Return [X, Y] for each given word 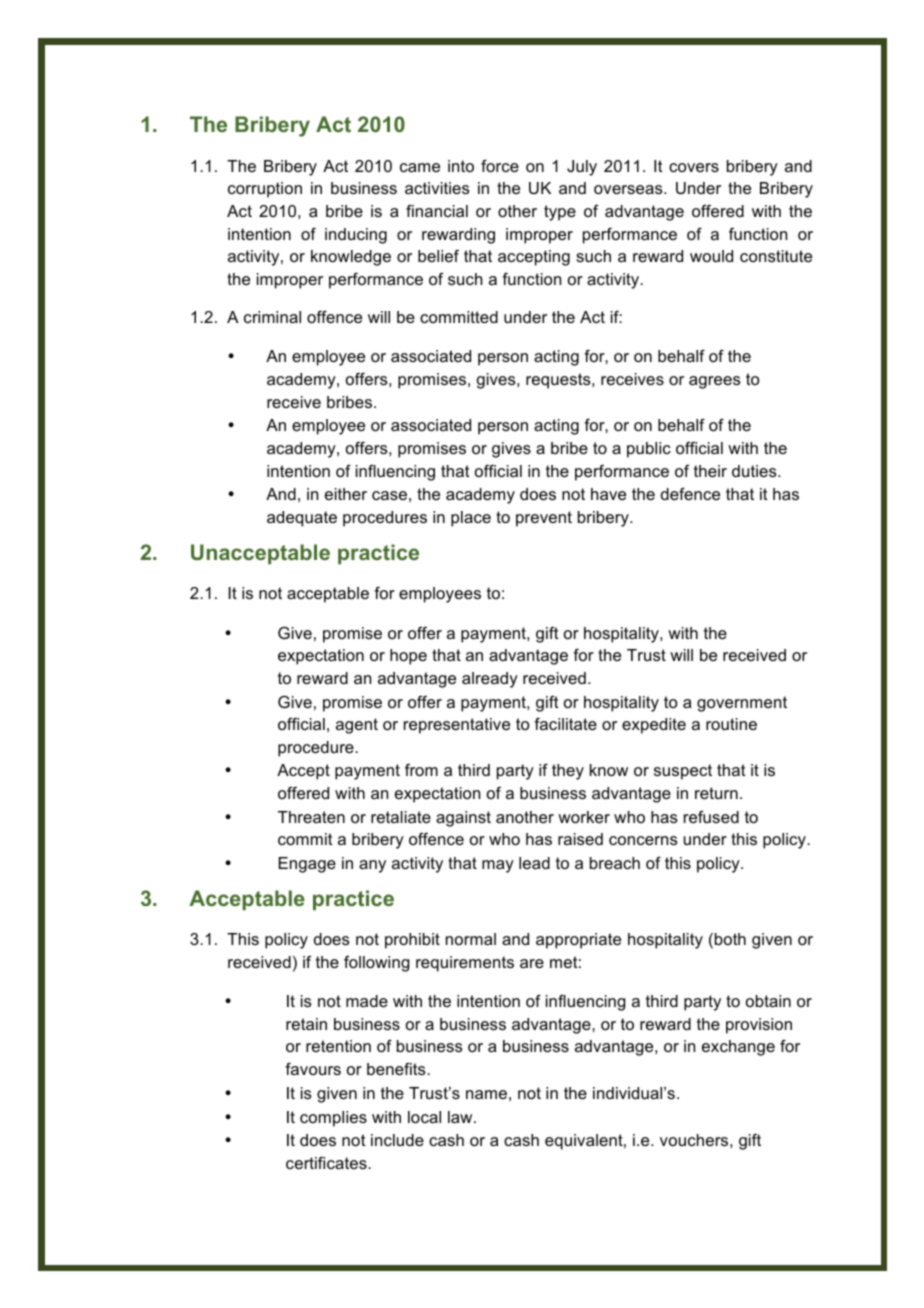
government [742, 704]
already [490, 680]
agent [357, 726]
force [500, 166]
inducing [356, 236]
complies [333, 1119]
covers [694, 167]
